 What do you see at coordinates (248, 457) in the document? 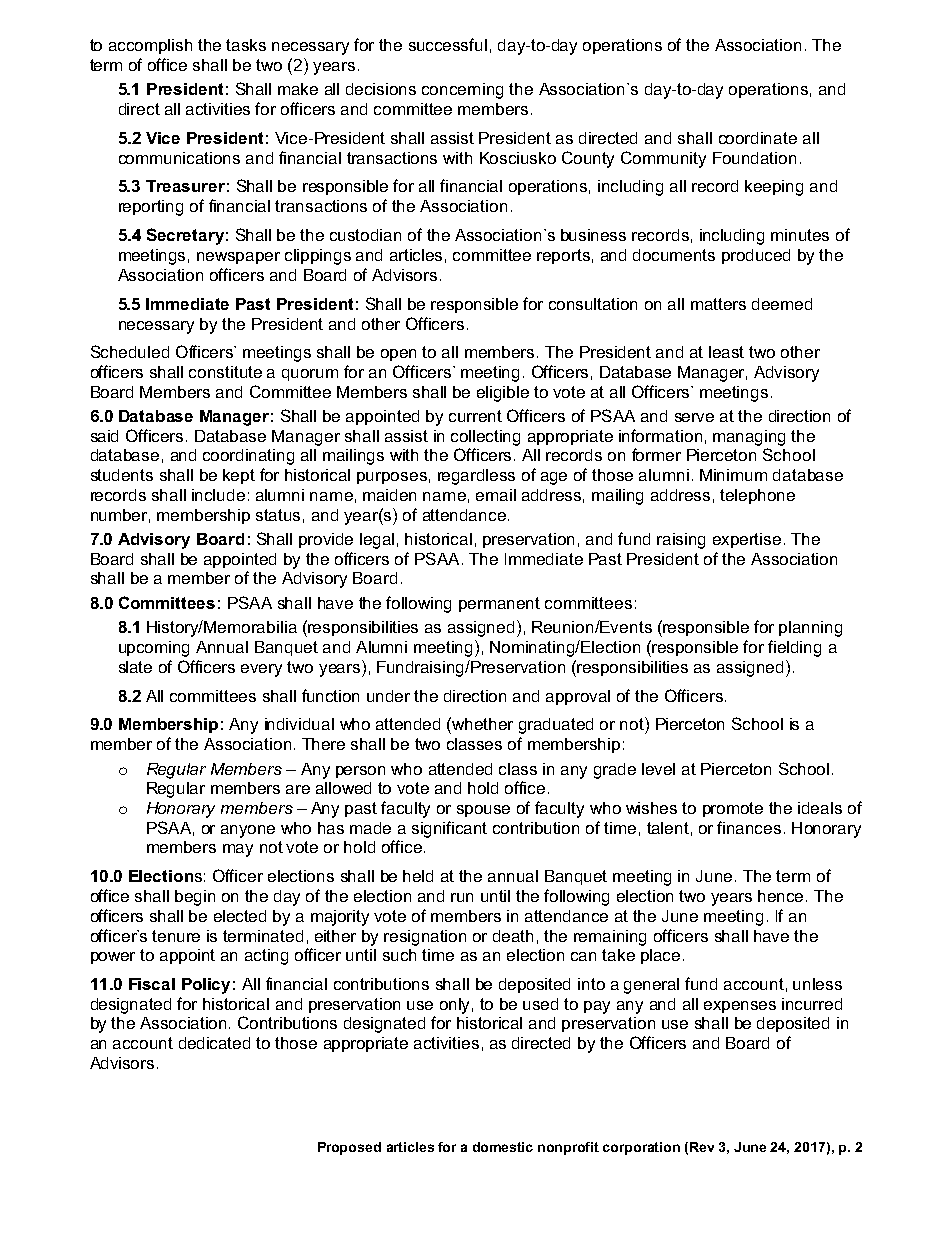
I see `coordinating` at bounding box center [248, 457].
